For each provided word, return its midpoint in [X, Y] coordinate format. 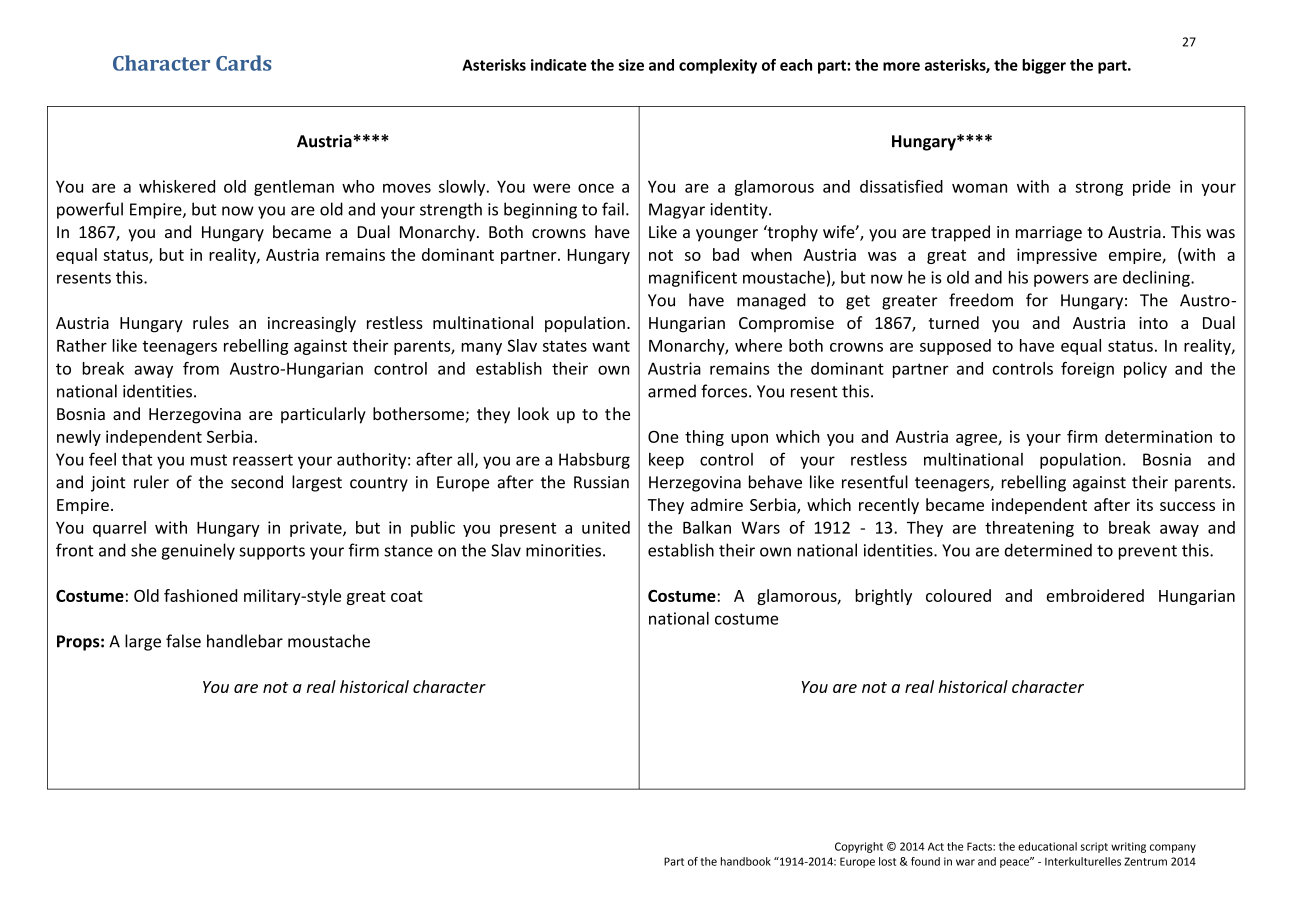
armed [672, 391]
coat [407, 596]
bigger [1044, 66]
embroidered [1095, 595]
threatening [1029, 529]
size [631, 65]
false [183, 641]
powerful [90, 210]
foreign [1087, 370]
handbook [746, 861]
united [606, 527]
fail [613, 209]
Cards [244, 63]
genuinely [198, 551]
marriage [1049, 234]
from [201, 368]
